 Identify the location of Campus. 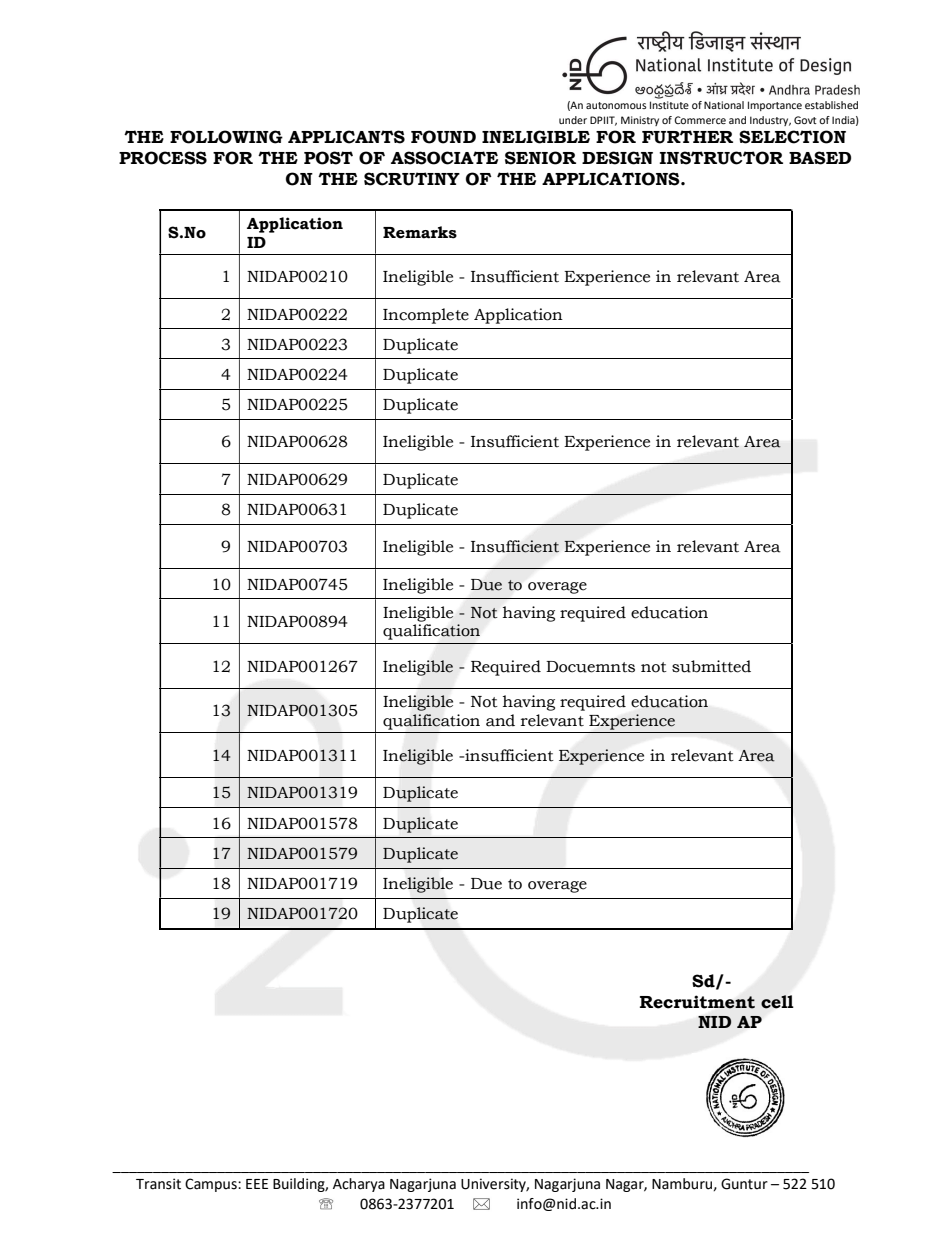
(212, 1185).
